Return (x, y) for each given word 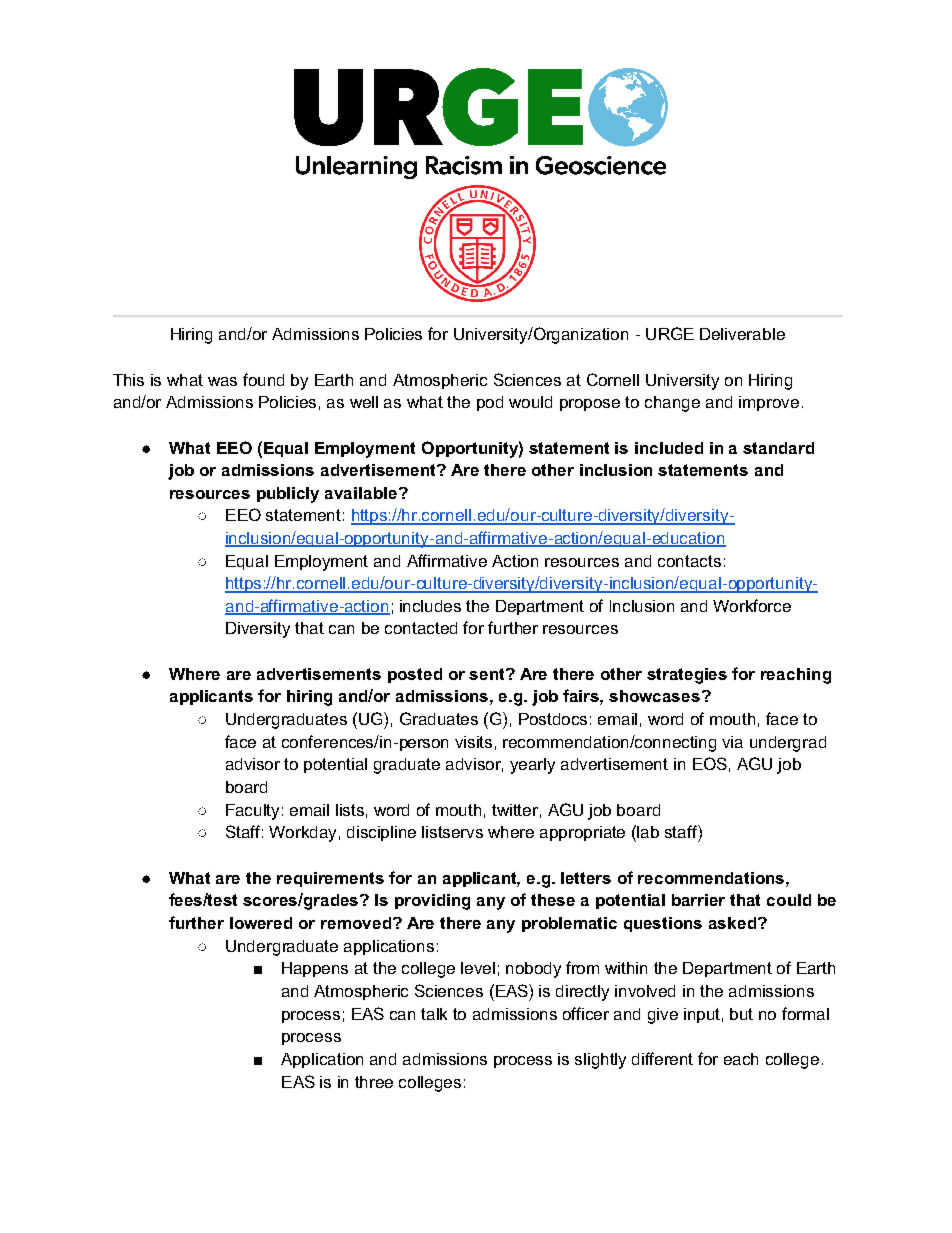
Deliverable (742, 334)
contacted (421, 628)
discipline (381, 833)
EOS (710, 763)
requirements (330, 879)
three (374, 1082)
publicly (288, 495)
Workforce (752, 605)
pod (490, 403)
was (222, 381)
